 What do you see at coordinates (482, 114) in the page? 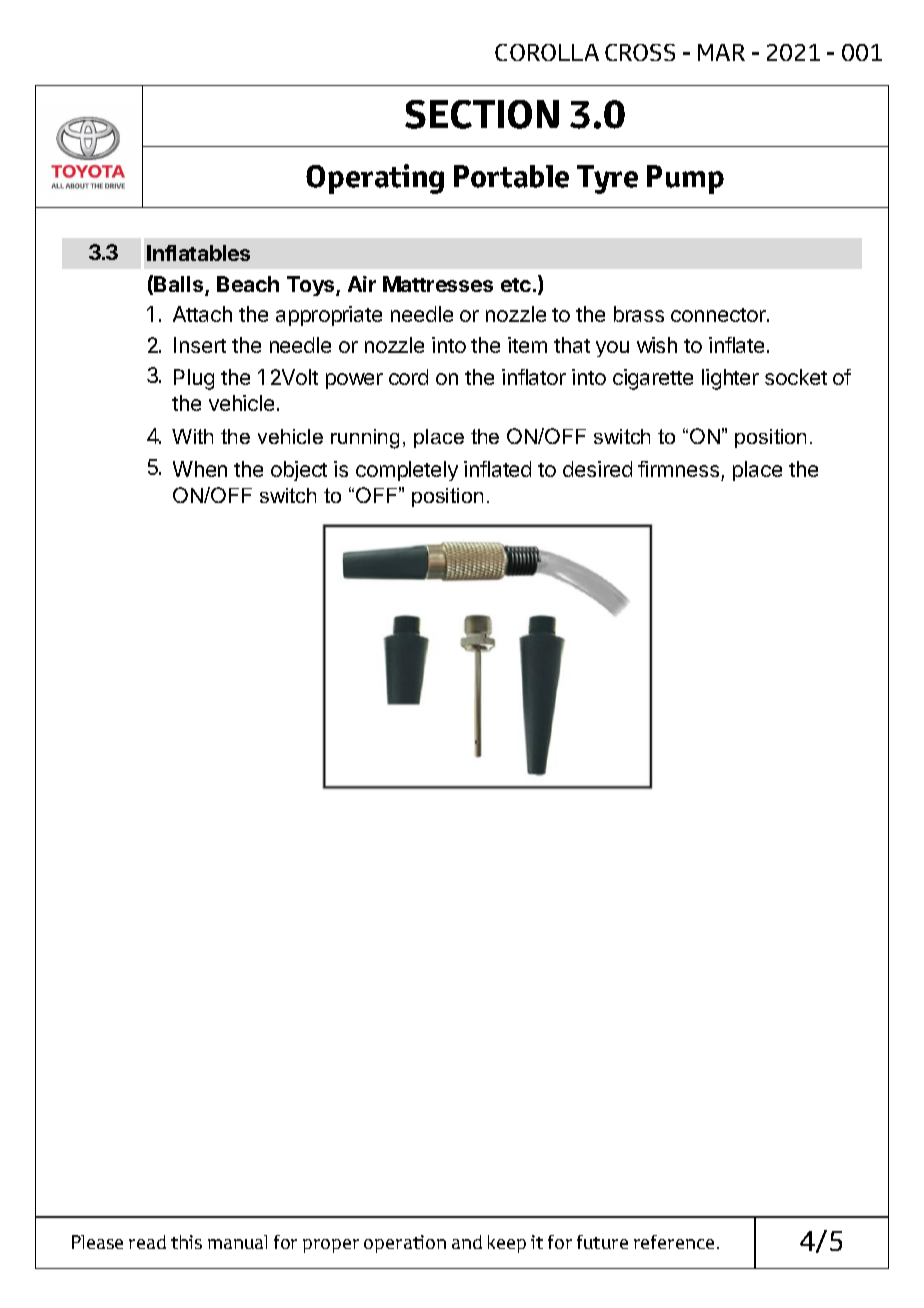
I see `SECTION` at bounding box center [482, 114].
